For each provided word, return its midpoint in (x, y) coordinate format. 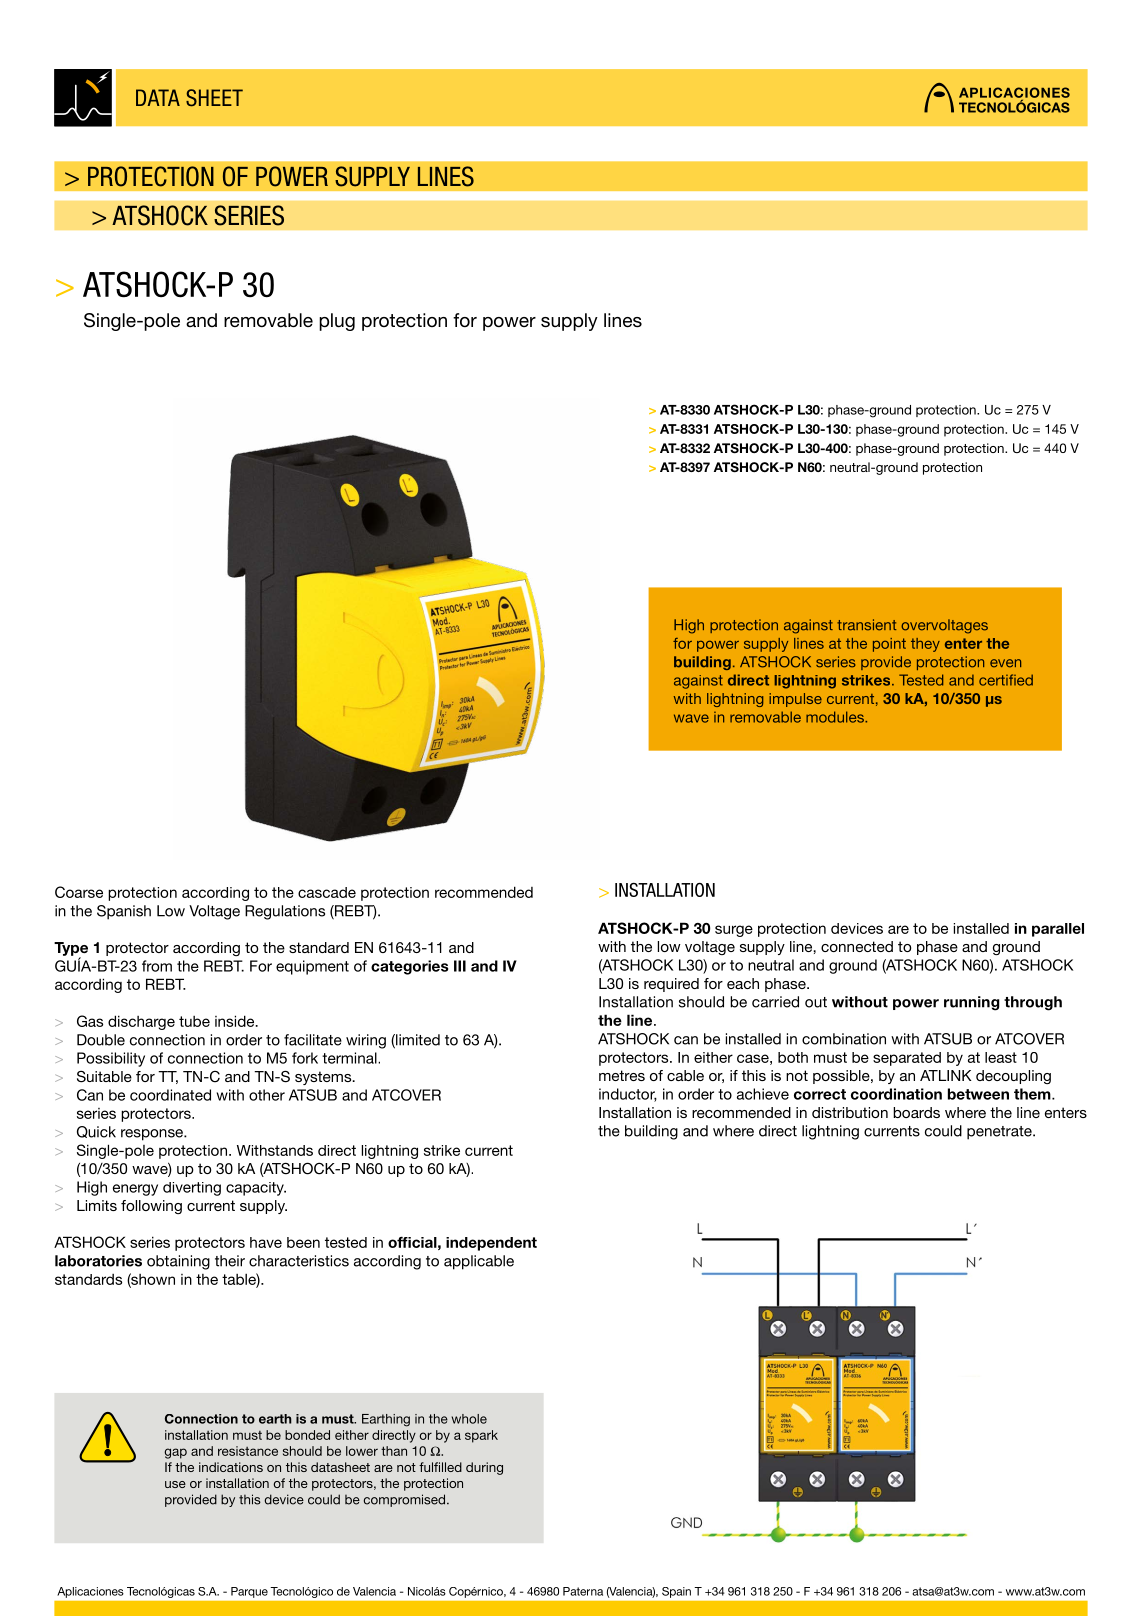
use (175, 1484)
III (460, 966)
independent (491, 1244)
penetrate (1000, 1133)
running (972, 1003)
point (889, 645)
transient (866, 625)
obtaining (178, 1262)
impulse (795, 700)
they (925, 645)
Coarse (79, 892)
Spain (676, 1592)
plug (337, 322)
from (157, 966)
